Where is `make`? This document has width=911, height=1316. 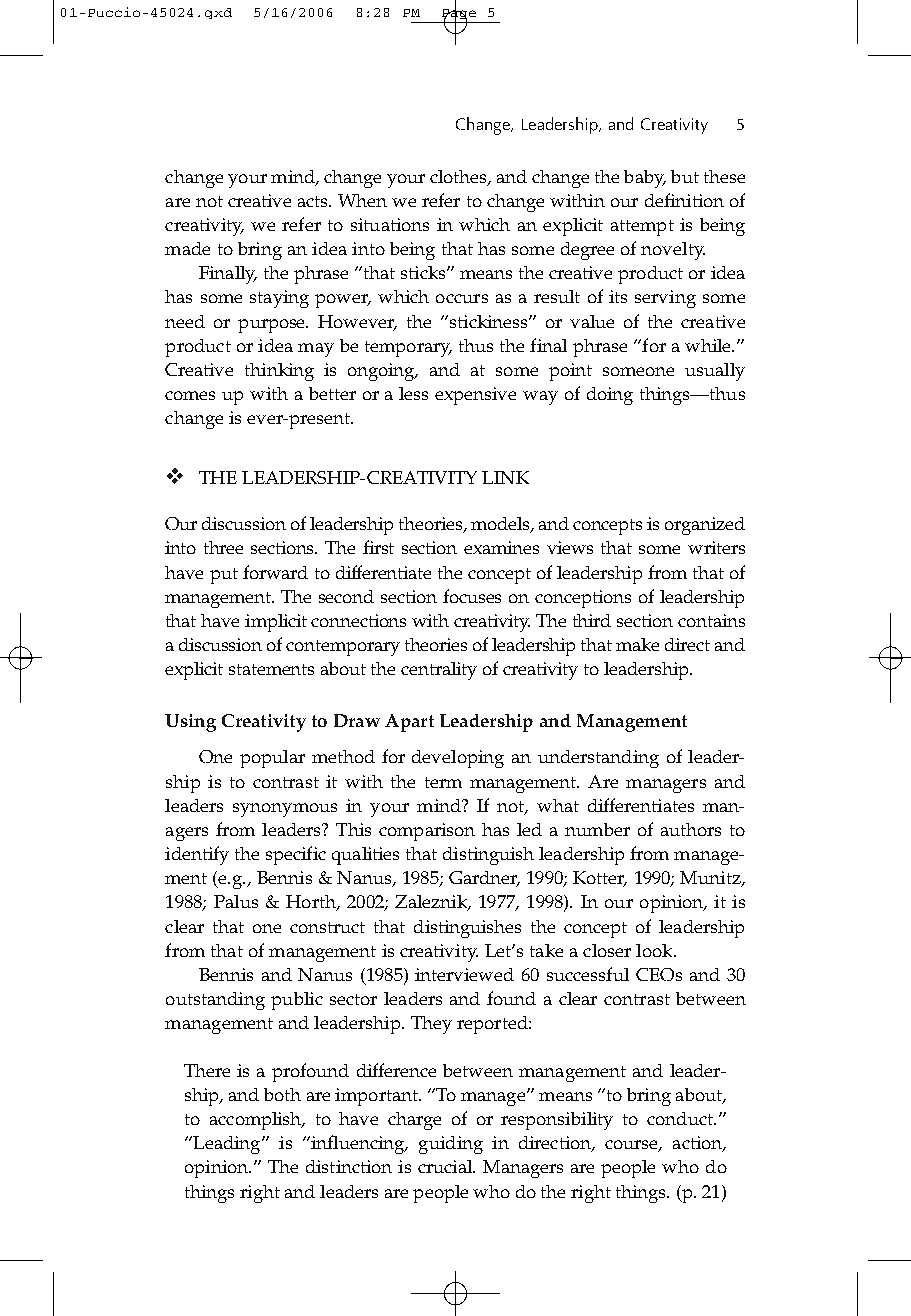 make is located at coordinates (637, 644).
